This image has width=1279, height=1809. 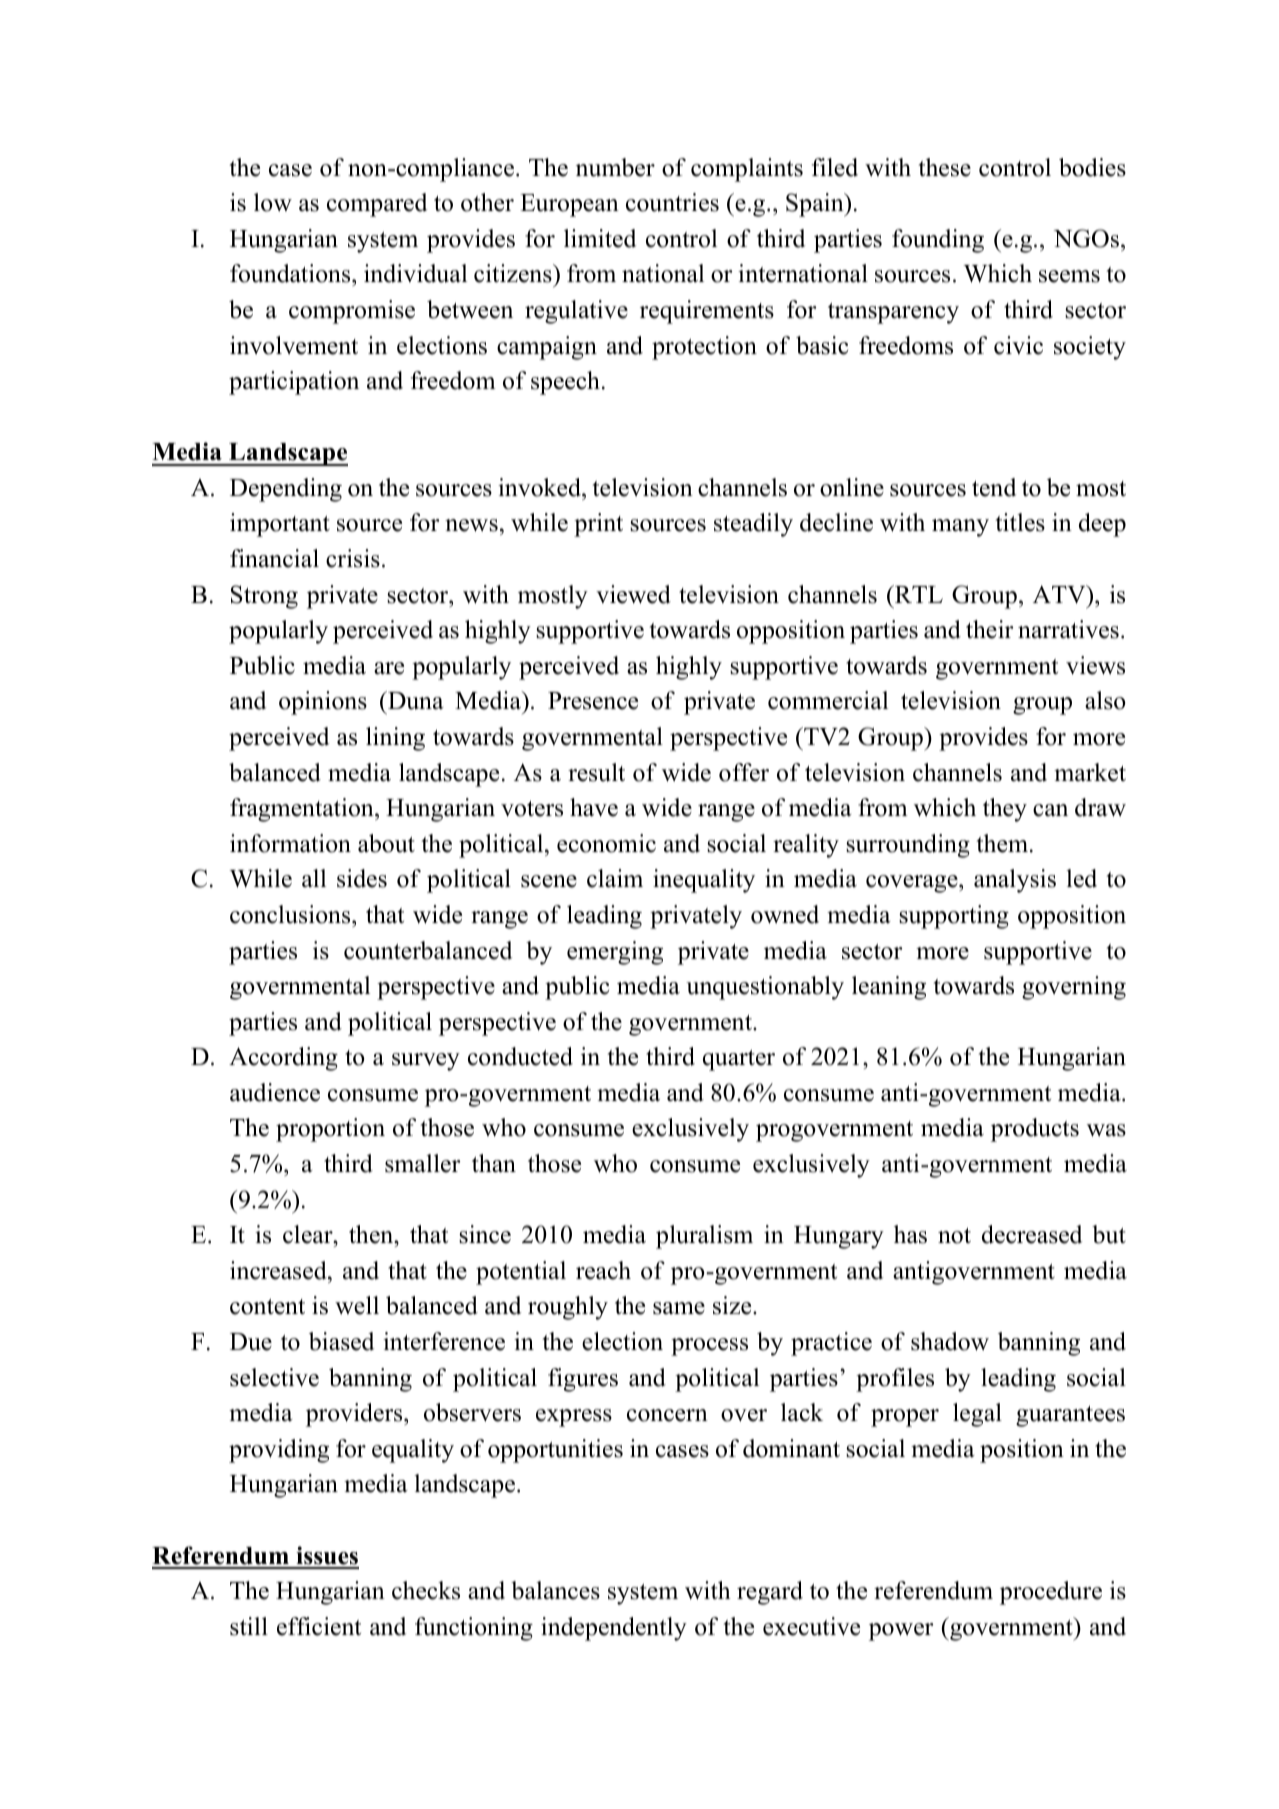 What do you see at coordinates (615, 878) in the image?
I see `claim` at bounding box center [615, 878].
